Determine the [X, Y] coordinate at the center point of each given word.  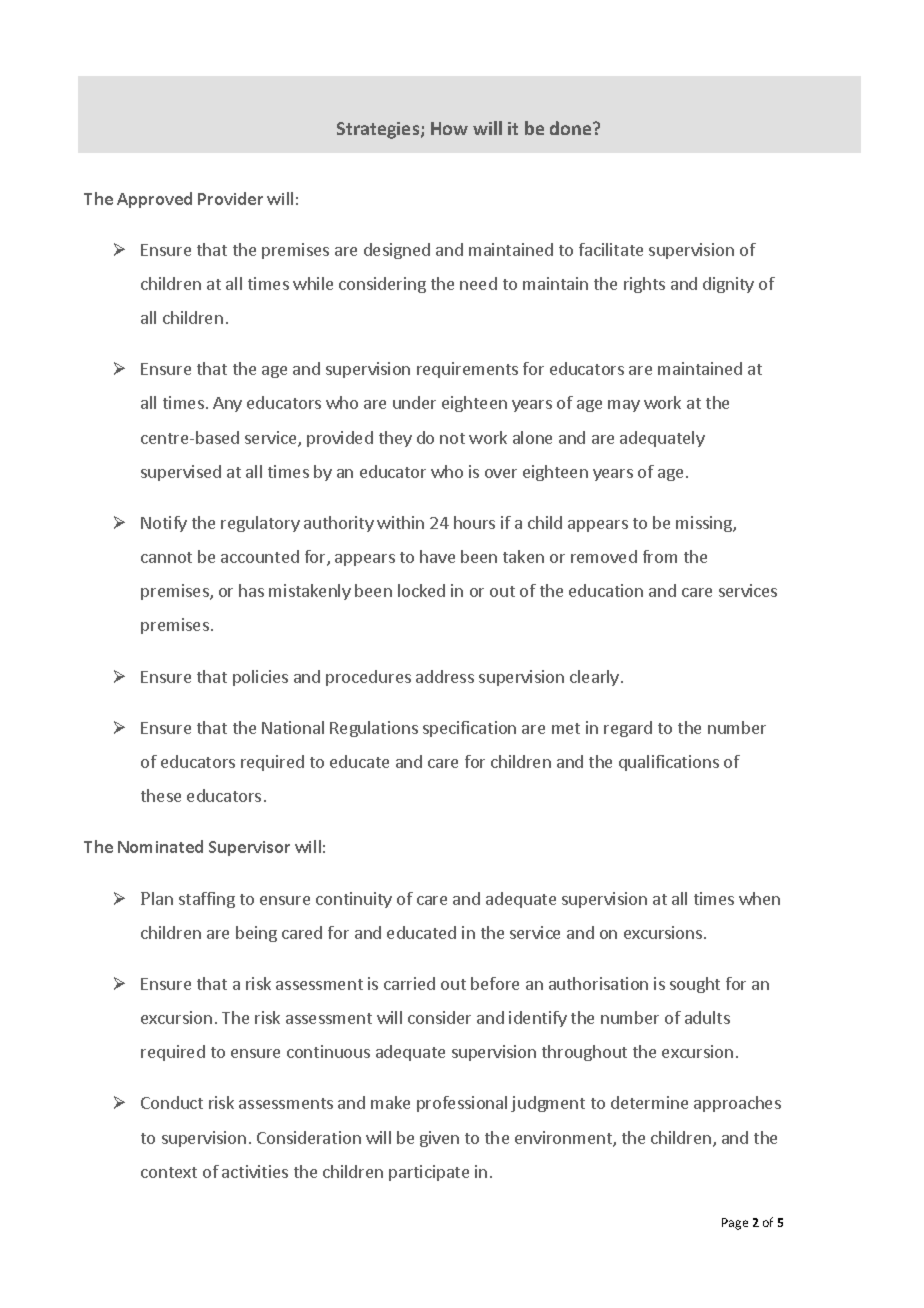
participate [429, 1173]
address [445, 676]
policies [260, 678]
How [449, 128]
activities [255, 1171]
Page [735, 1224]
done [572, 128]
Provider [230, 198]
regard [628, 729]
